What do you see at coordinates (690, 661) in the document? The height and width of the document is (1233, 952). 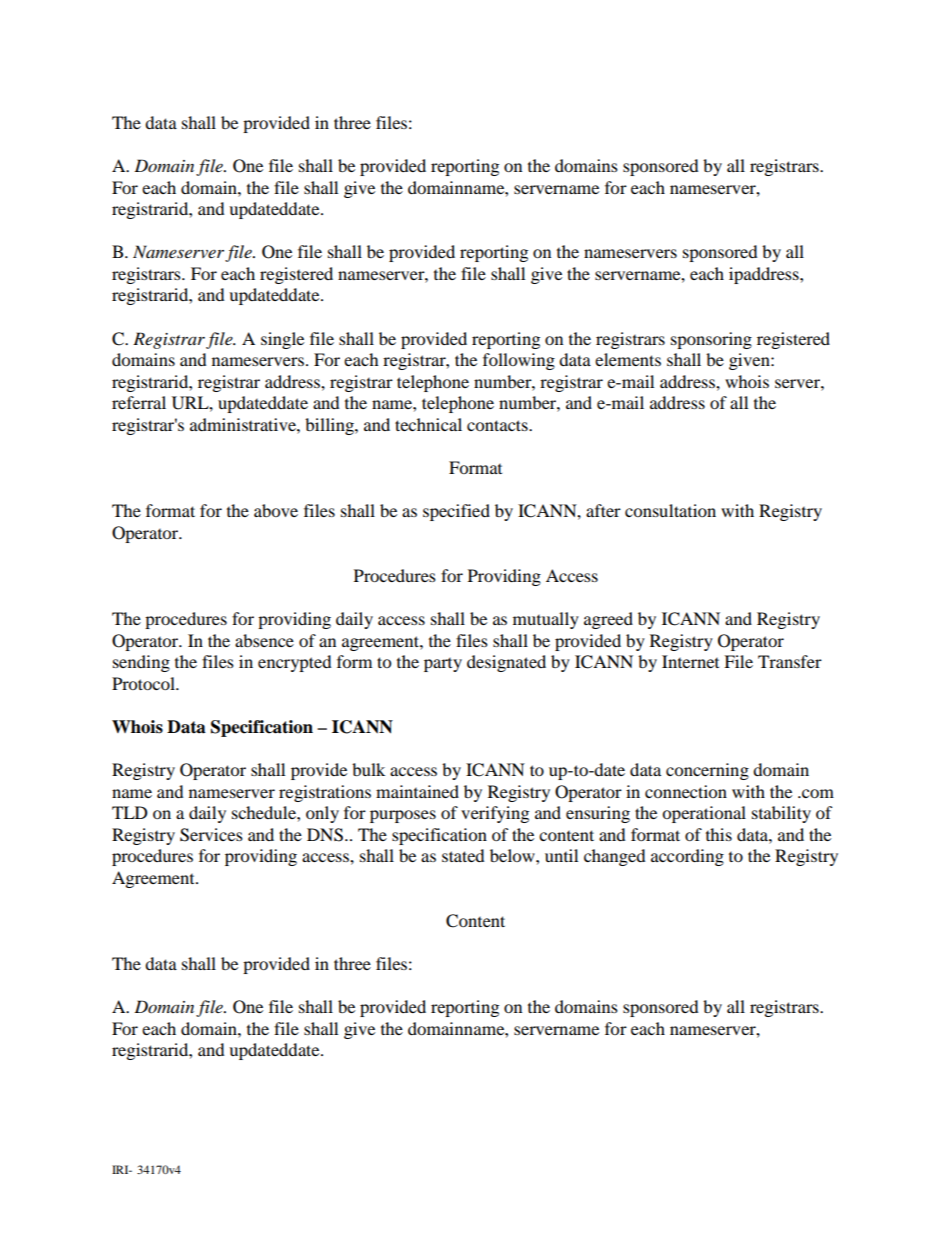 I see `Internet` at bounding box center [690, 661].
